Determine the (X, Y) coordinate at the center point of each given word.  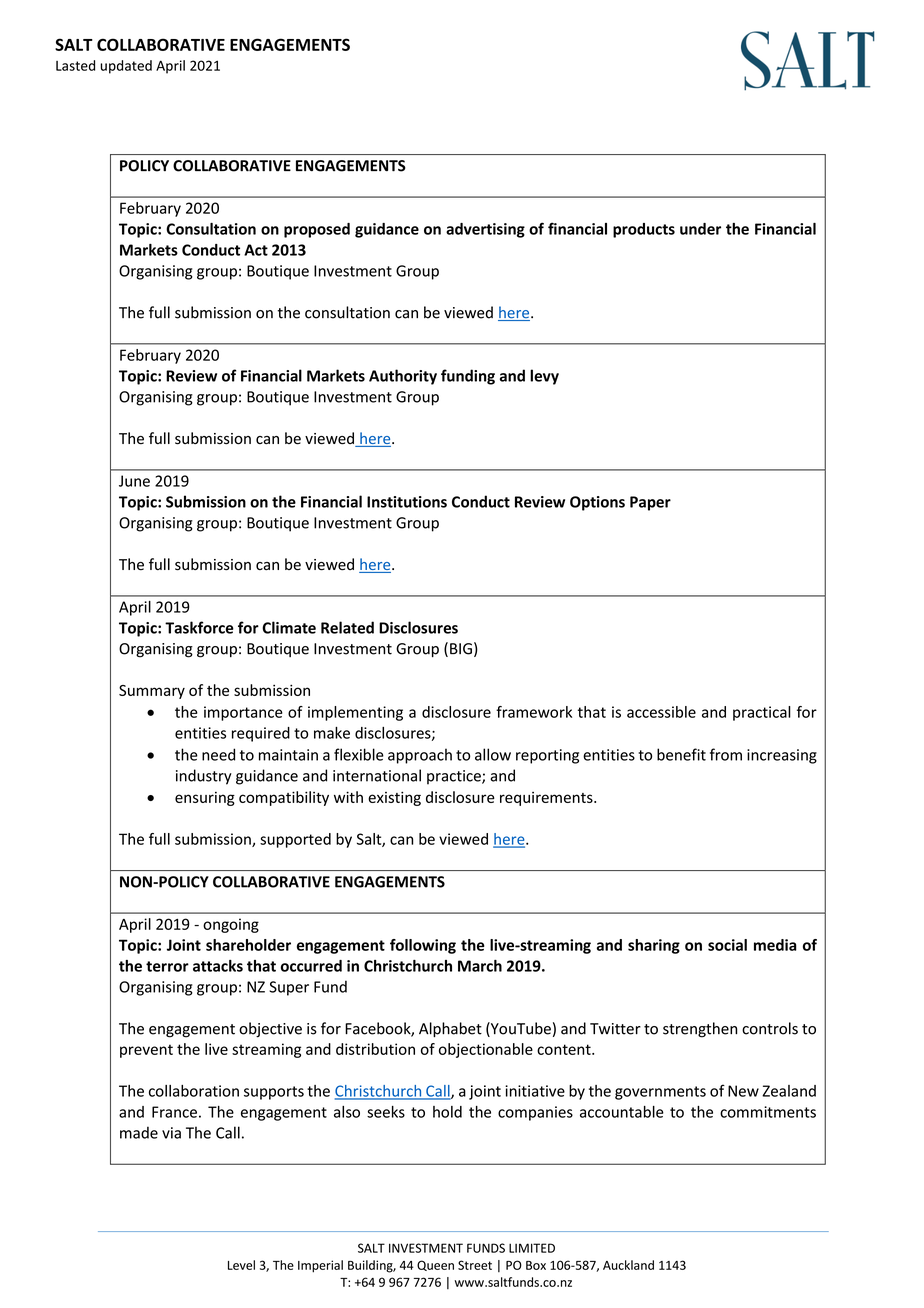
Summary (152, 692)
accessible (661, 712)
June (134, 481)
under (700, 229)
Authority (403, 377)
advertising (485, 230)
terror (167, 966)
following (423, 946)
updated (126, 67)
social (727, 945)
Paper (650, 503)
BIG (461, 649)
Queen (435, 1265)
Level (241, 1265)
